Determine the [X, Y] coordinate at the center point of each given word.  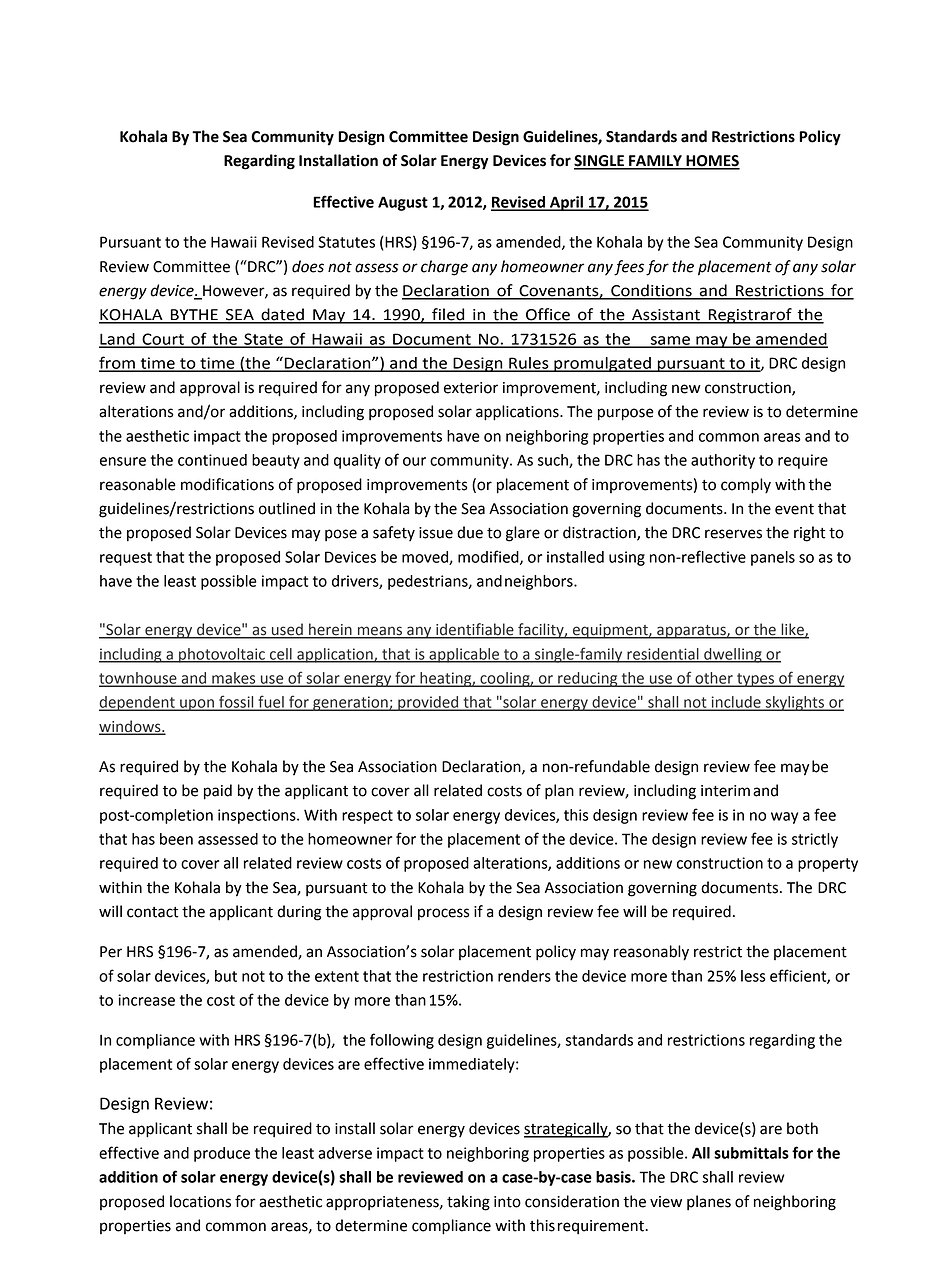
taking [468, 1203]
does [308, 266]
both [802, 1128]
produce [222, 1154]
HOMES [712, 162]
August [403, 203]
